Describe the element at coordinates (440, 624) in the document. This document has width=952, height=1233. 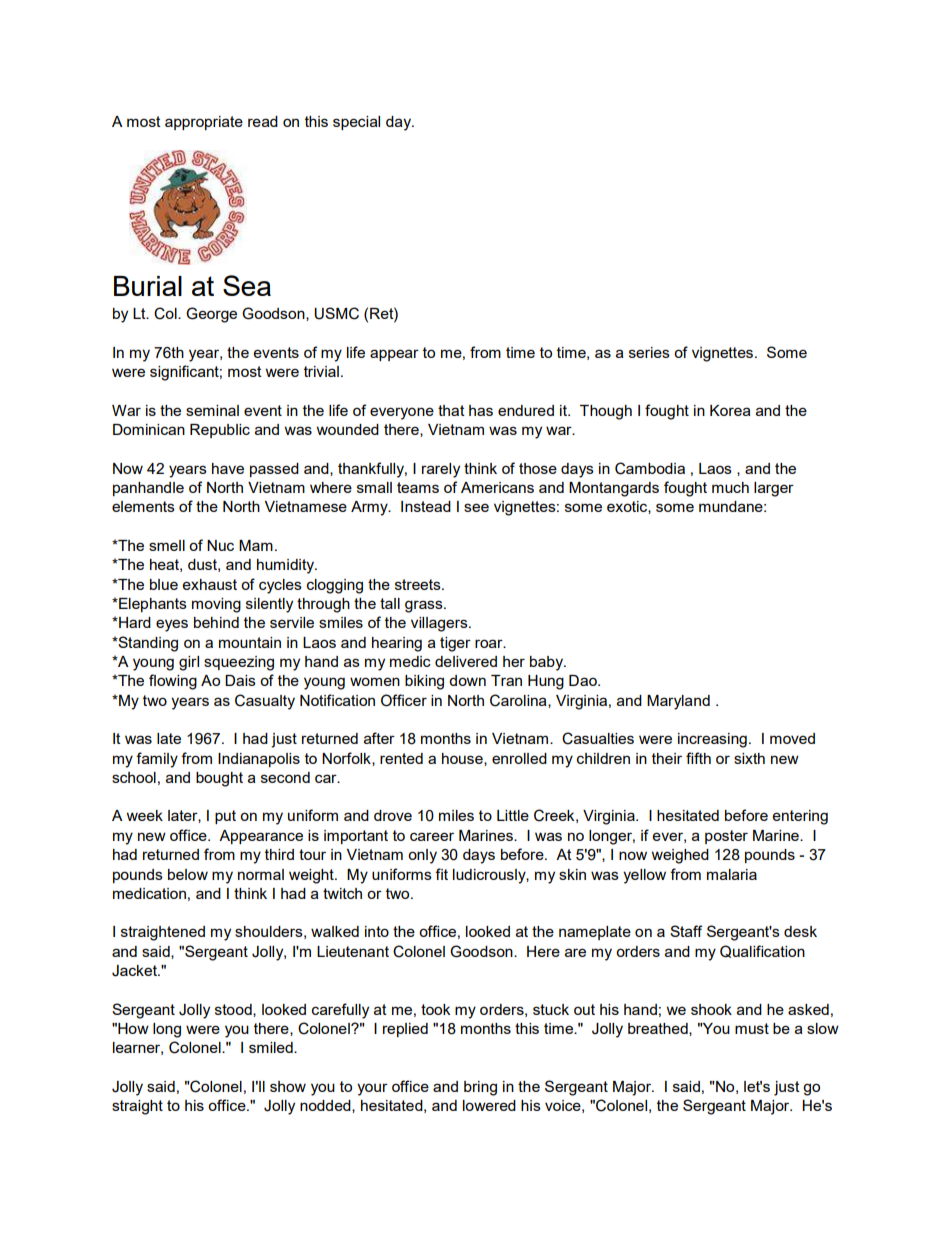
I see `villagers` at that location.
